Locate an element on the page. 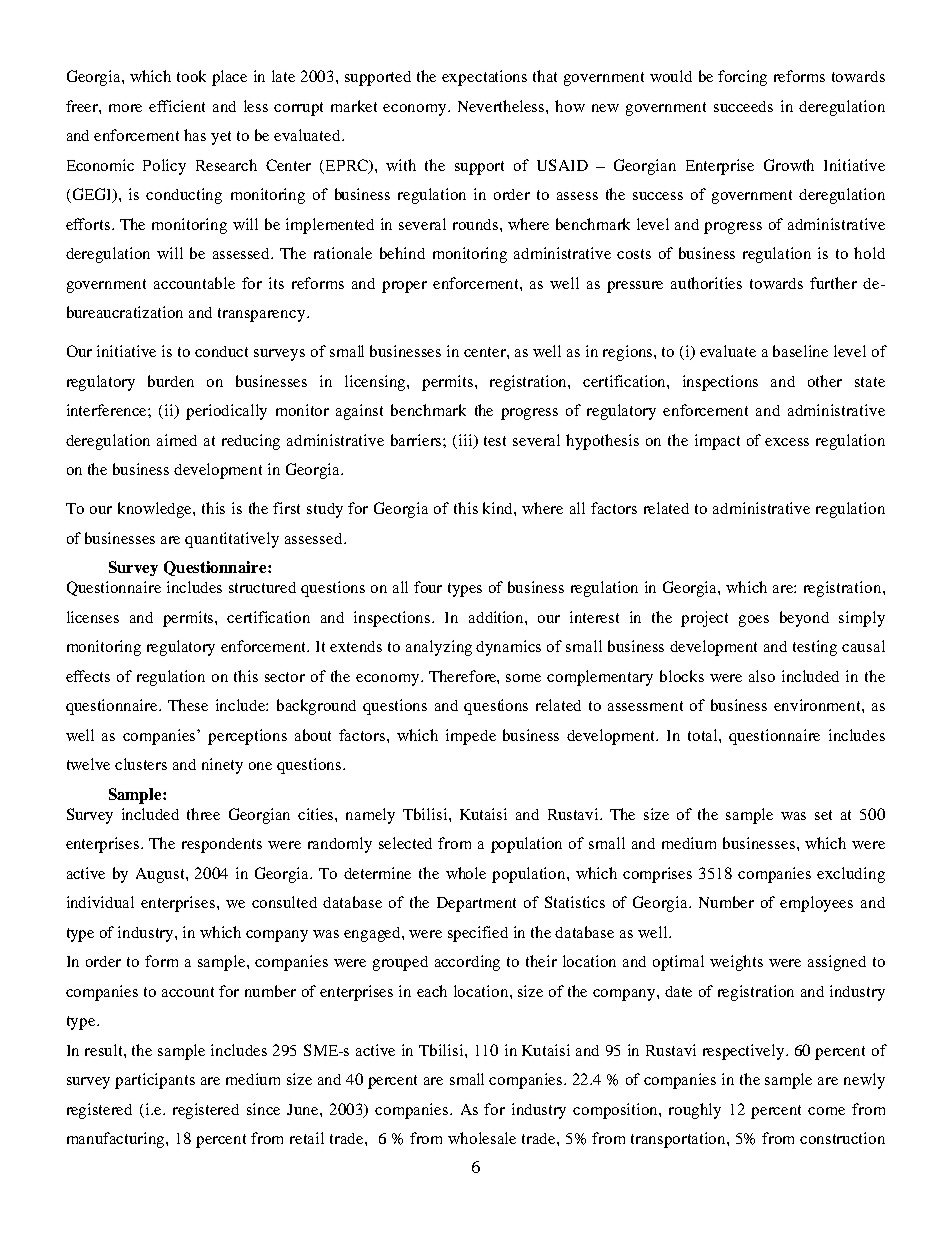 This image has height=1233, width=952. goes is located at coordinates (754, 621).
